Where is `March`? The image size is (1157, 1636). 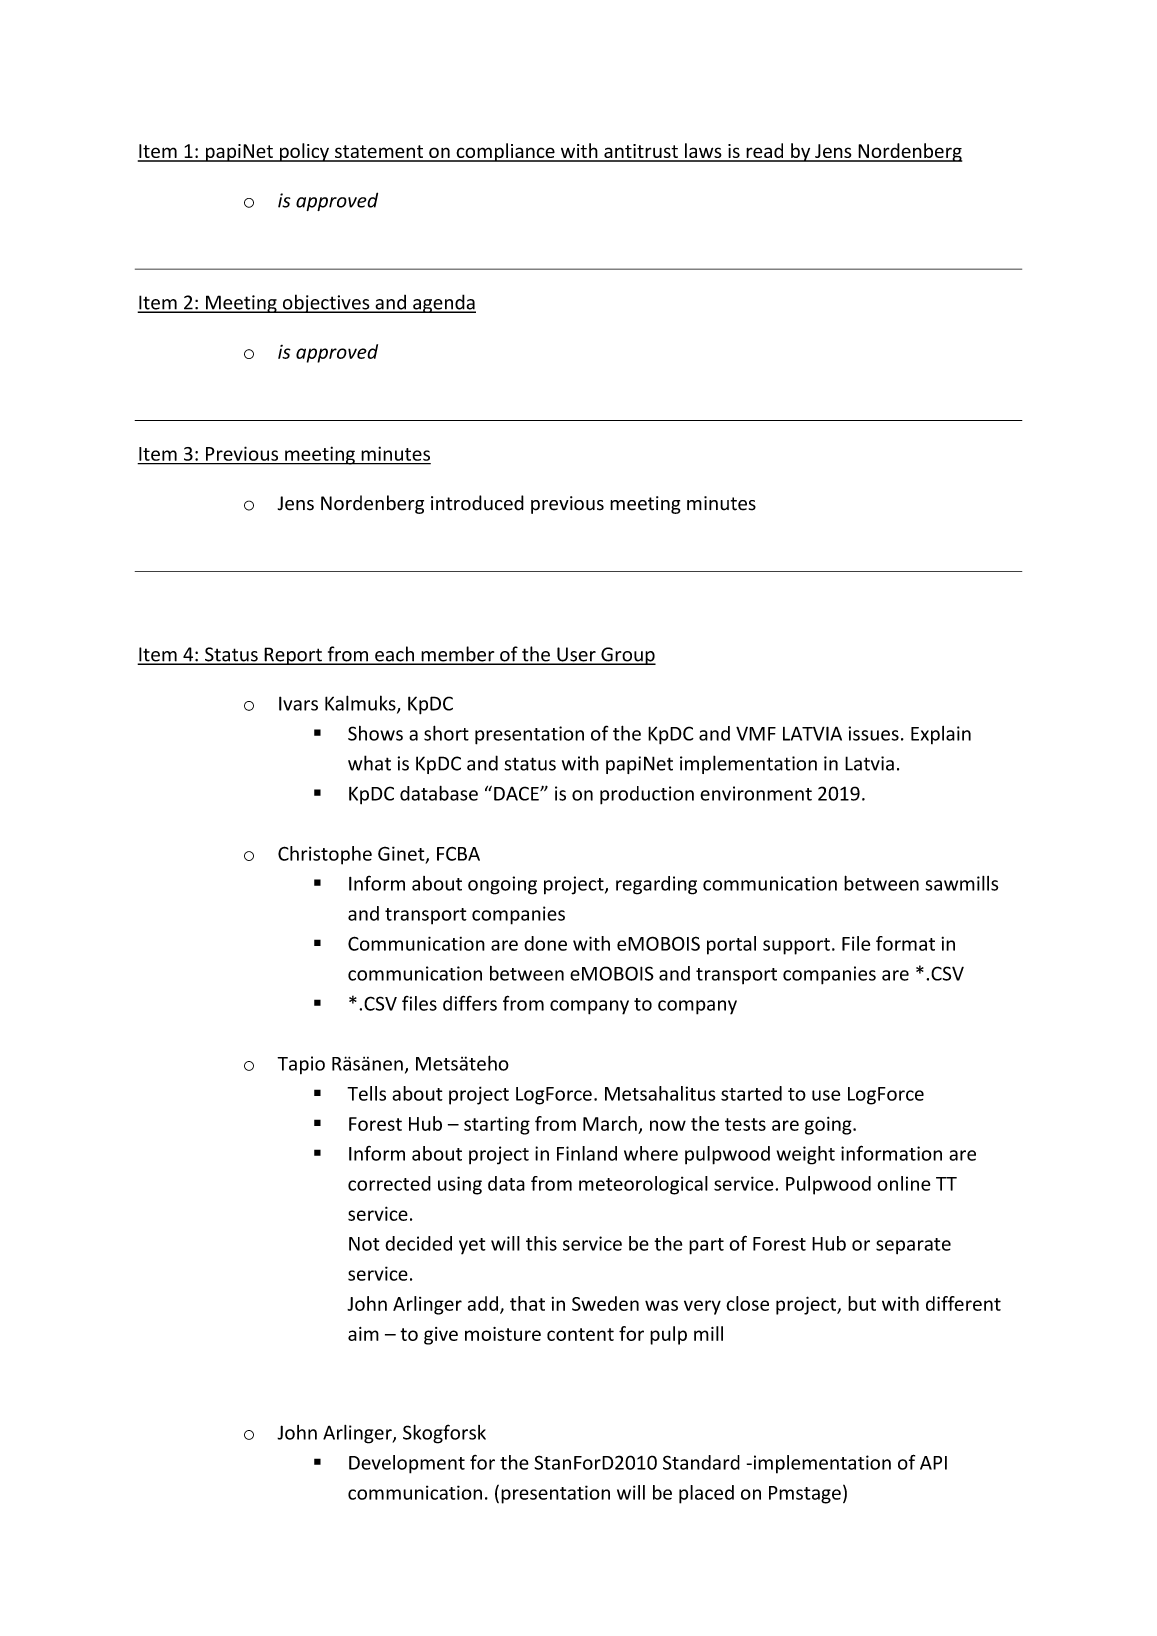
March is located at coordinates (610, 1123).
